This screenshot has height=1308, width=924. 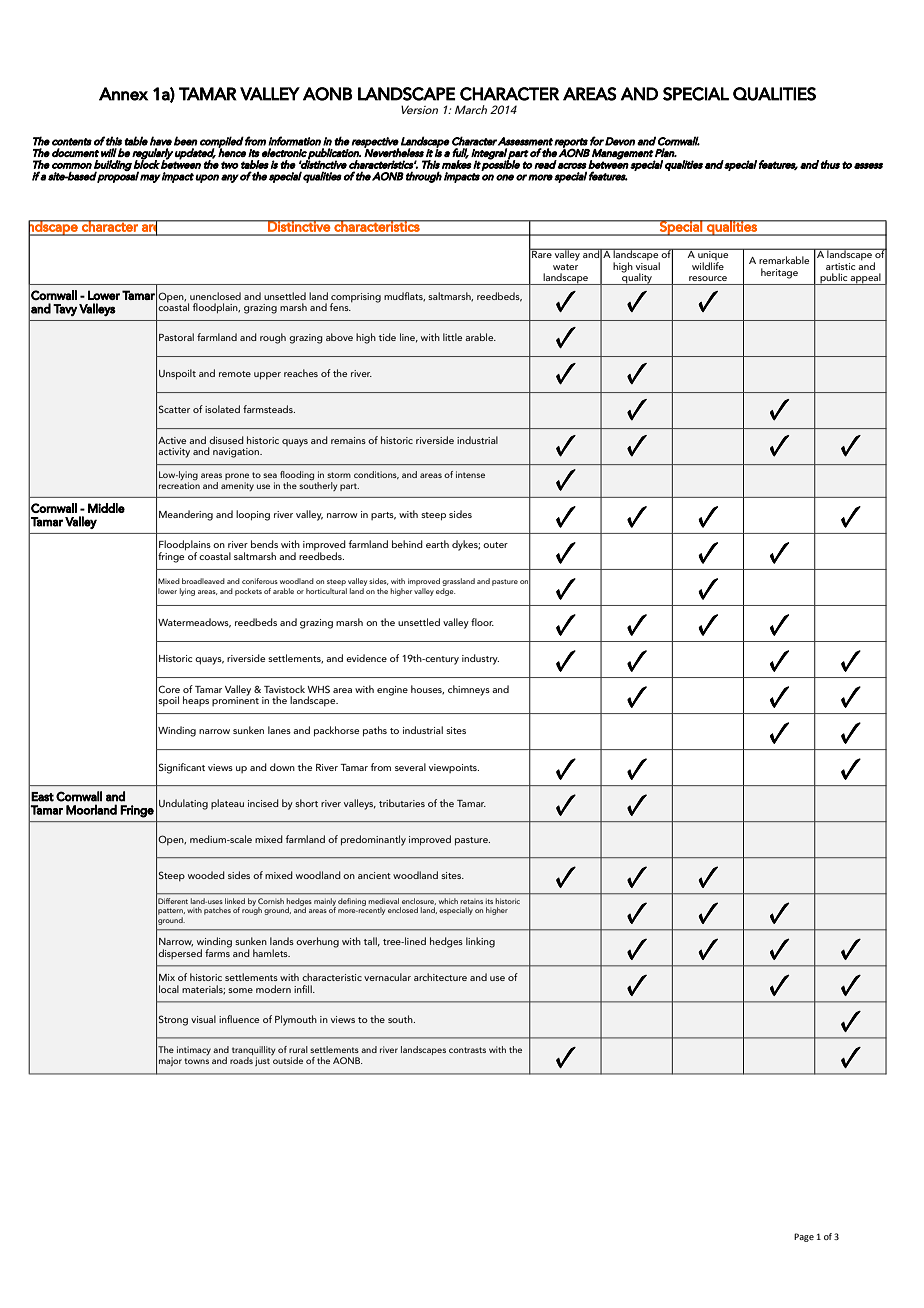 What do you see at coordinates (437, 544) in the screenshot?
I see `earth` at bounding box center [437, 544].
